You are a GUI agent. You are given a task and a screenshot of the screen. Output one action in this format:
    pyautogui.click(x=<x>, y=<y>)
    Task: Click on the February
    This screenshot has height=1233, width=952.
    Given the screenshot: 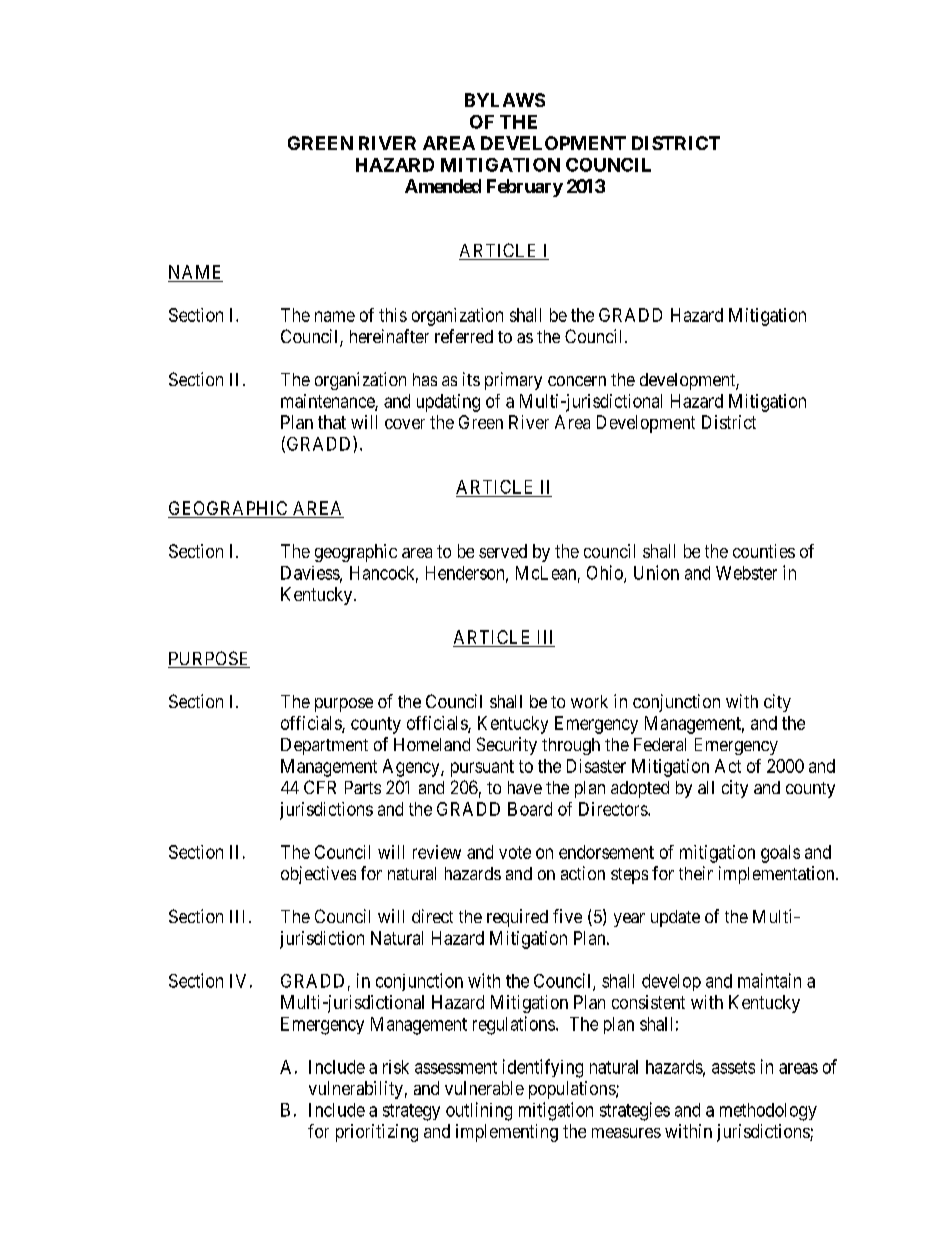 What is the action you would take?
    pyautogui.click(x=525, y=188)
